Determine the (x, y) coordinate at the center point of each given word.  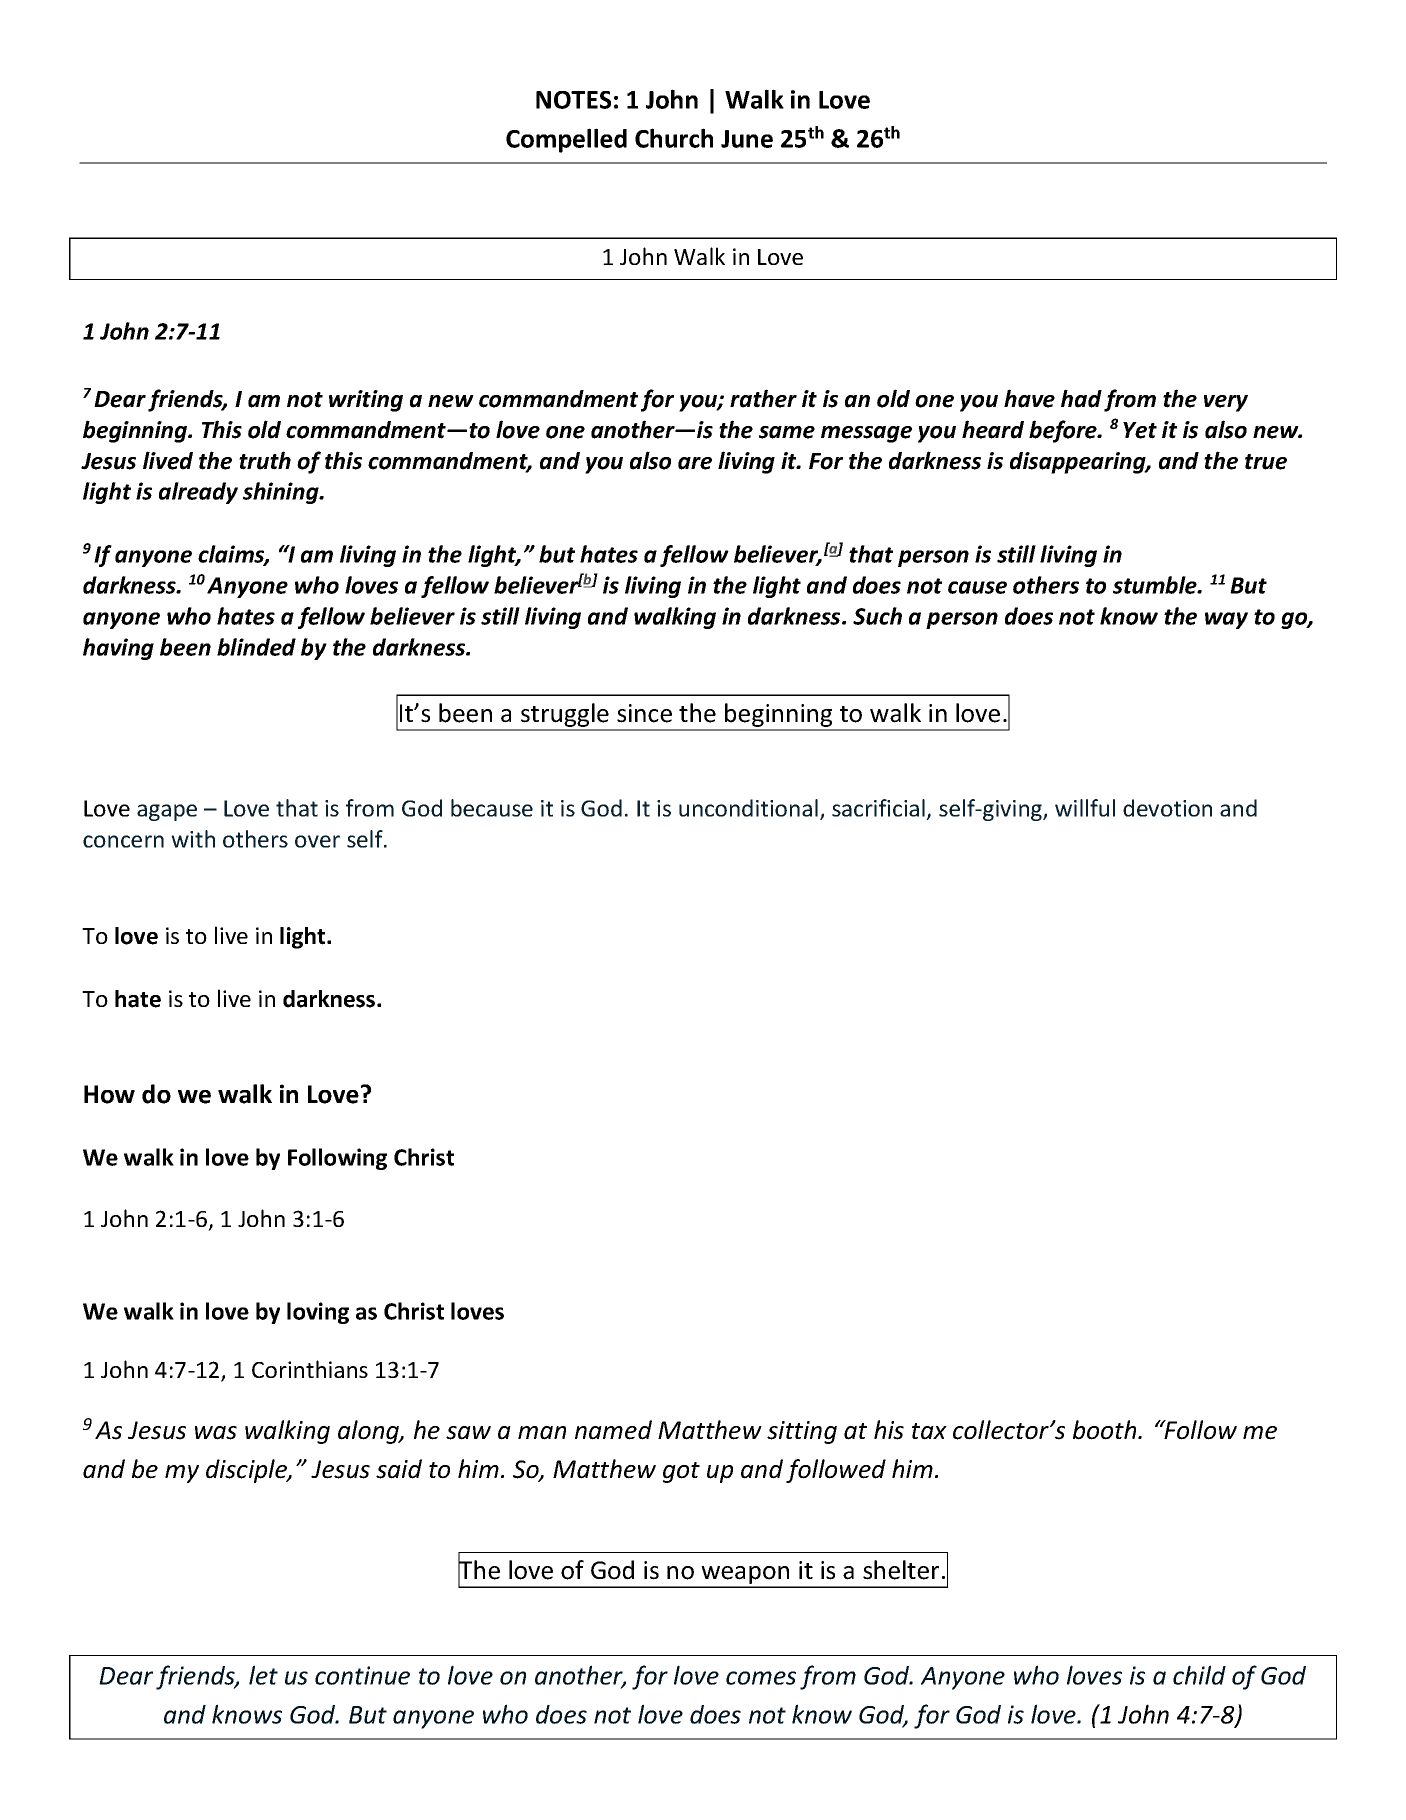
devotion (1167, 808)
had (1081, 398)
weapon (745, 1576)
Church (674, 138)
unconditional (748, 808)
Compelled (566, 140)
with (193, 839)
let (263, 1675)
